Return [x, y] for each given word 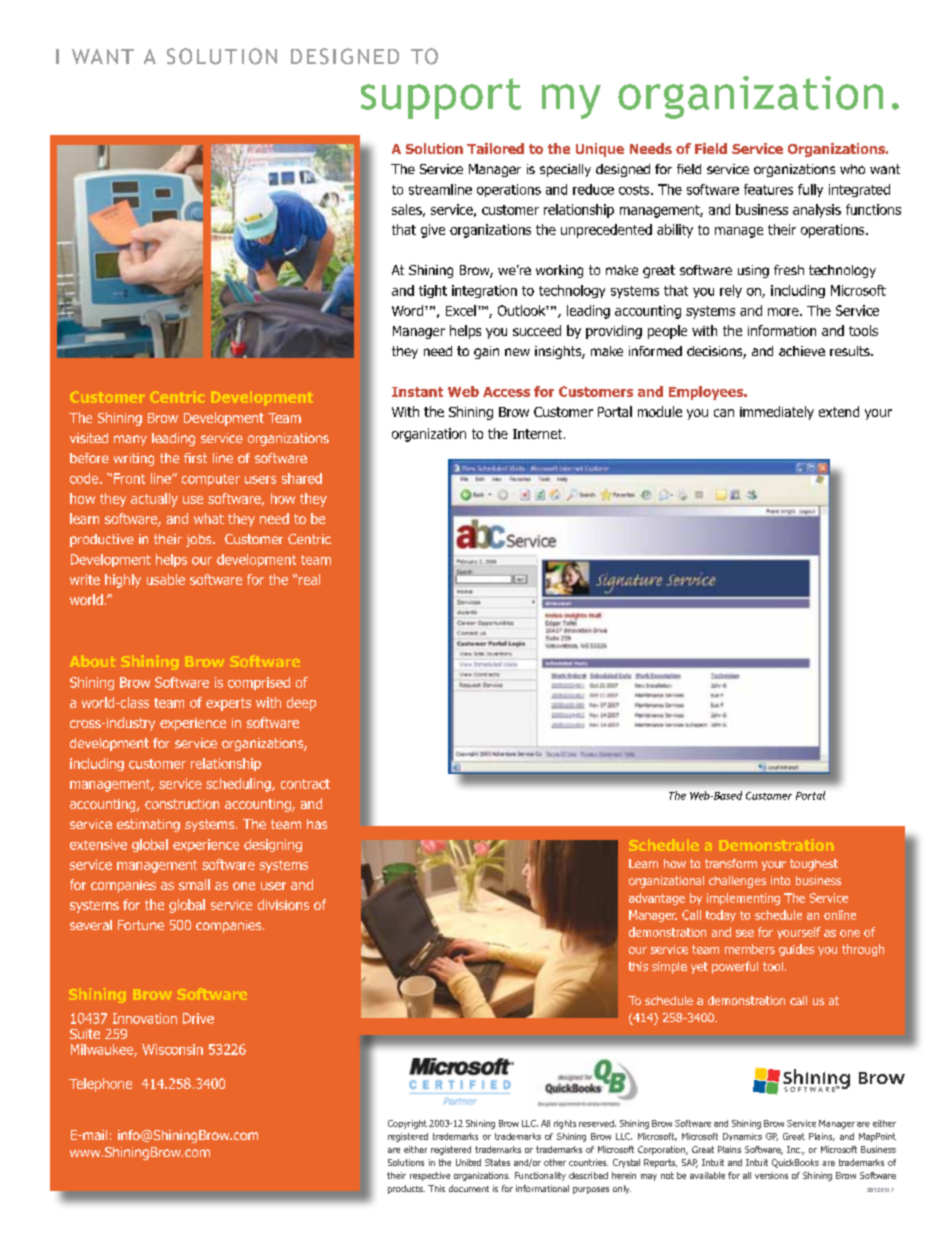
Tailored [495, 148]
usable [166, 579]
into [780, 880]
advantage [657, 899]
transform [731, 863]
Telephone [100, 1085]
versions [771, 1175]
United [468, 1162]
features [768, 189]
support [441, 98]
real [308, 579]
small [194, 884]
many [130, 440]
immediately [777, 413]
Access [506, 392]
